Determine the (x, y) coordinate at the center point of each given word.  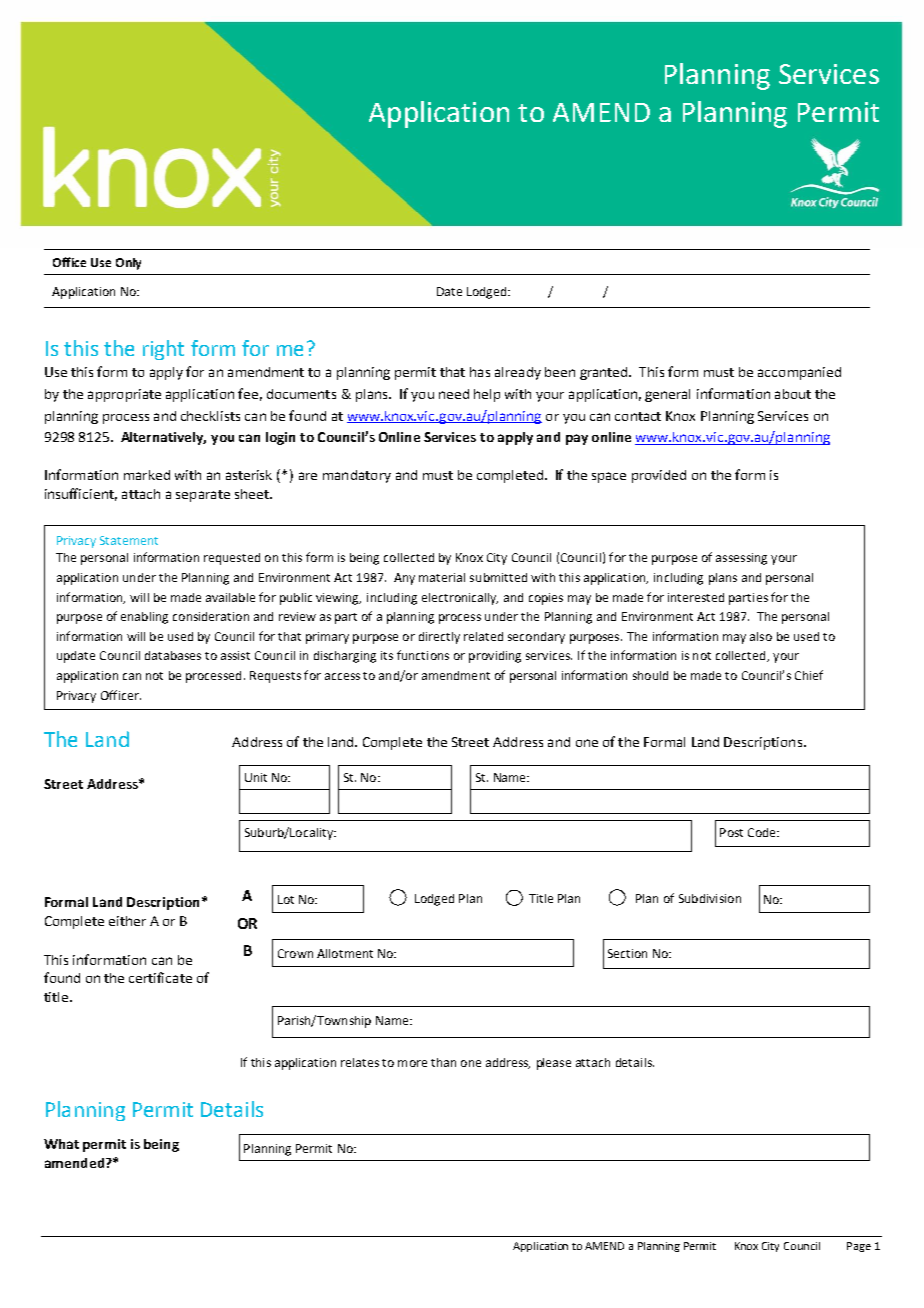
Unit (256, 777)
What (61, 1144)
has (480, 372)
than (443, 1062)
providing (495, 657)
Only (128, 264)
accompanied (799, 373)
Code (763, 832)
